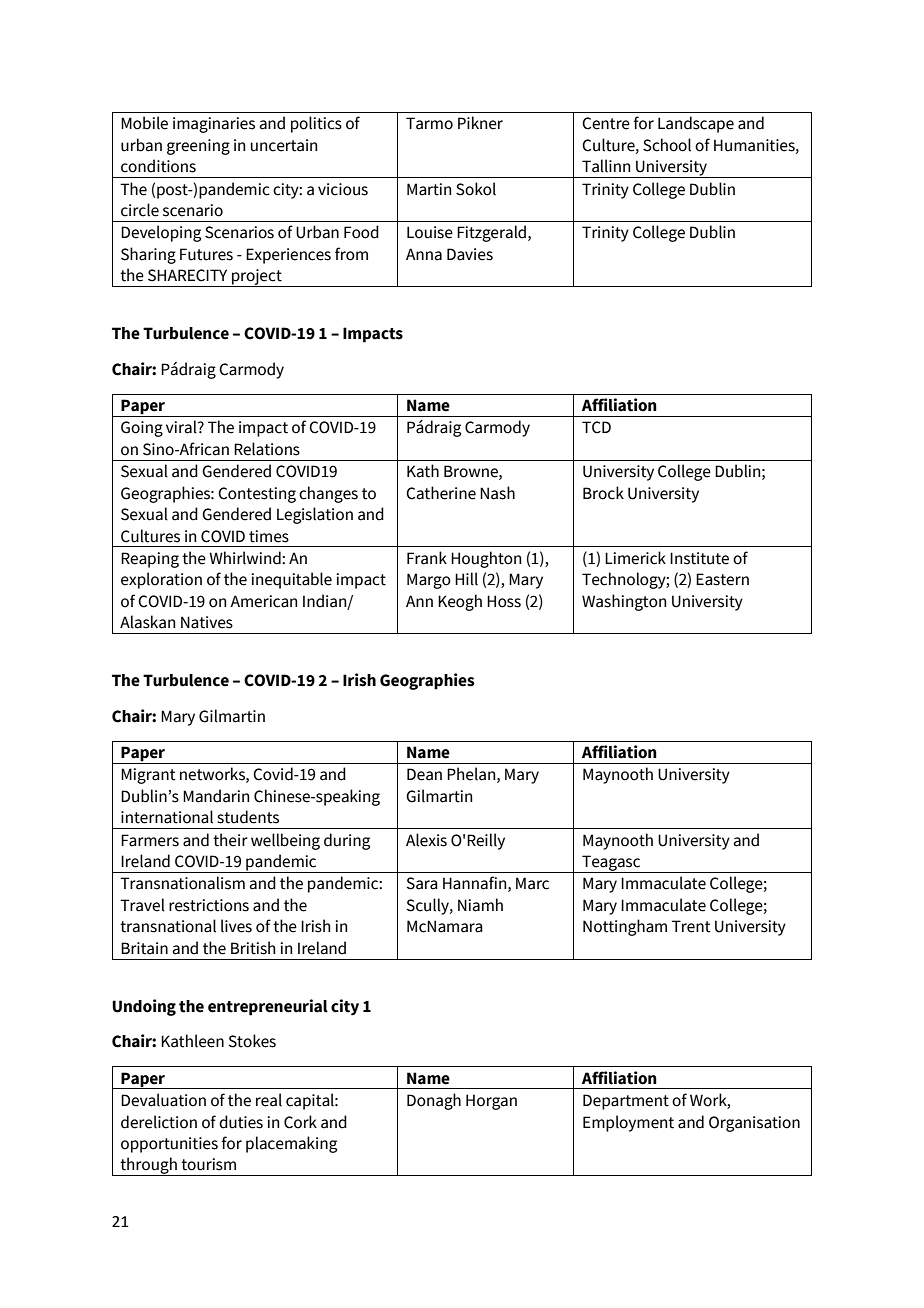  I want to click on greening, so click(198, 147).
